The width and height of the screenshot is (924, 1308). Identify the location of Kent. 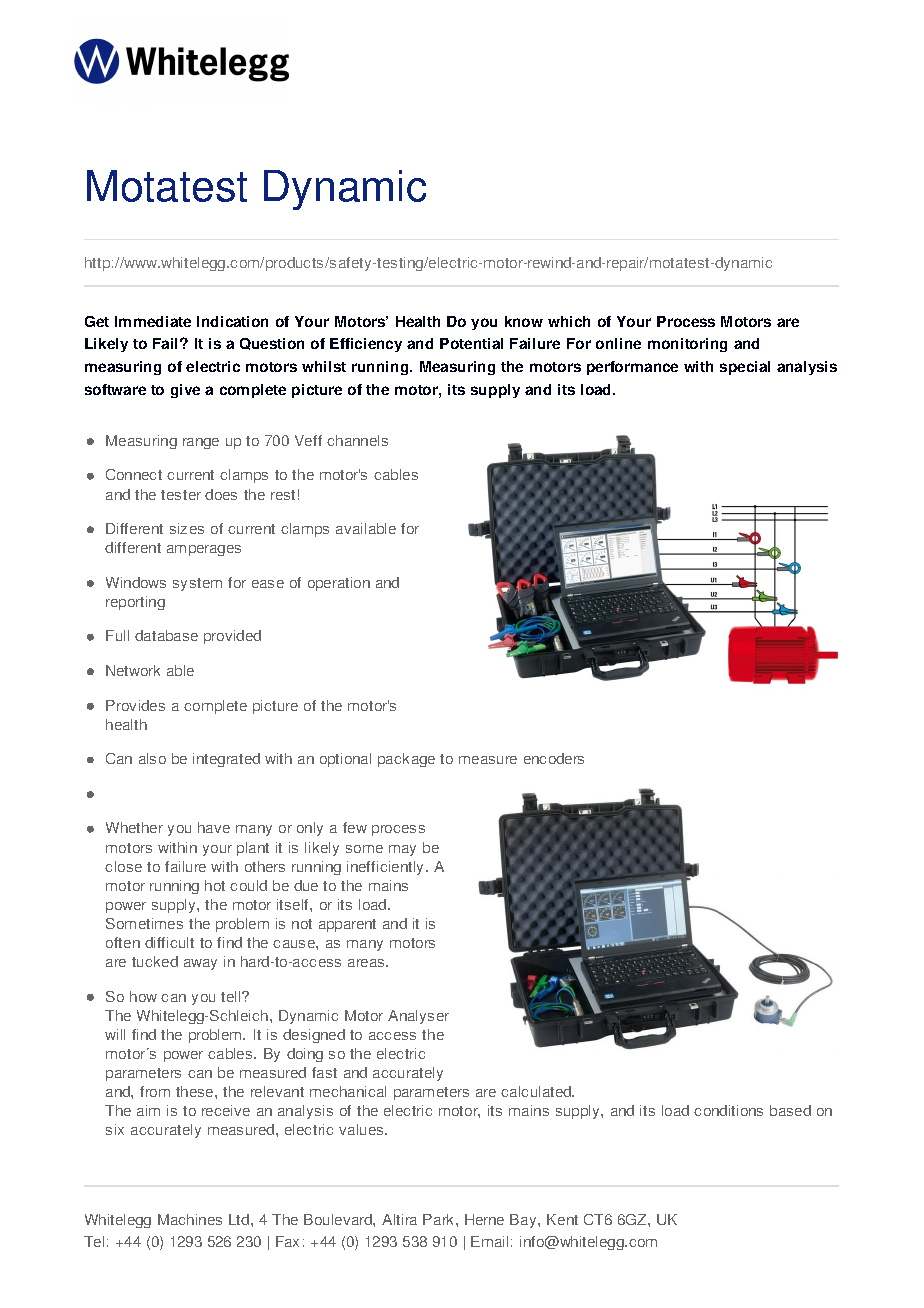
(562, 1219).
